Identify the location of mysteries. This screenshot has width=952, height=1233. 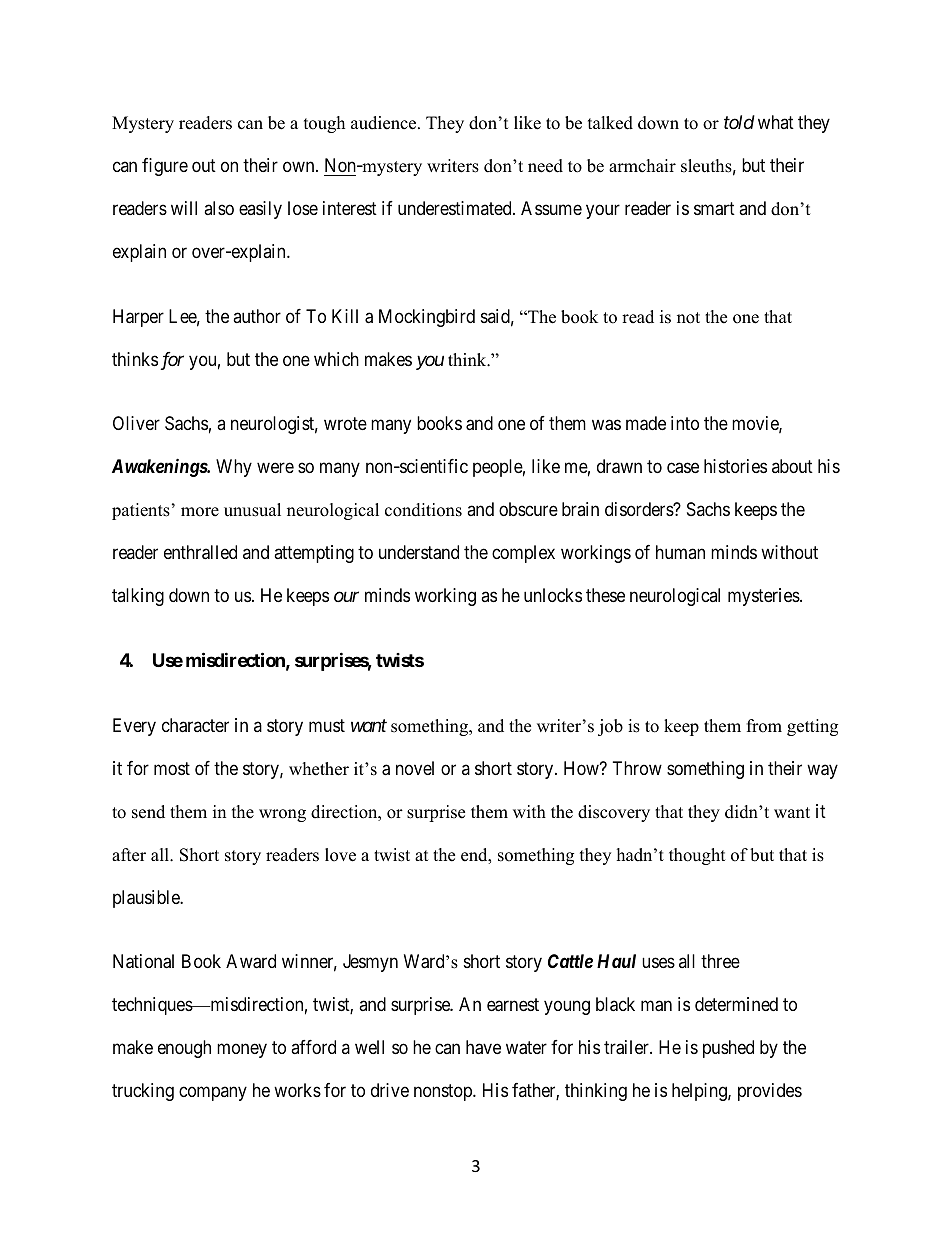
(764, 597).
